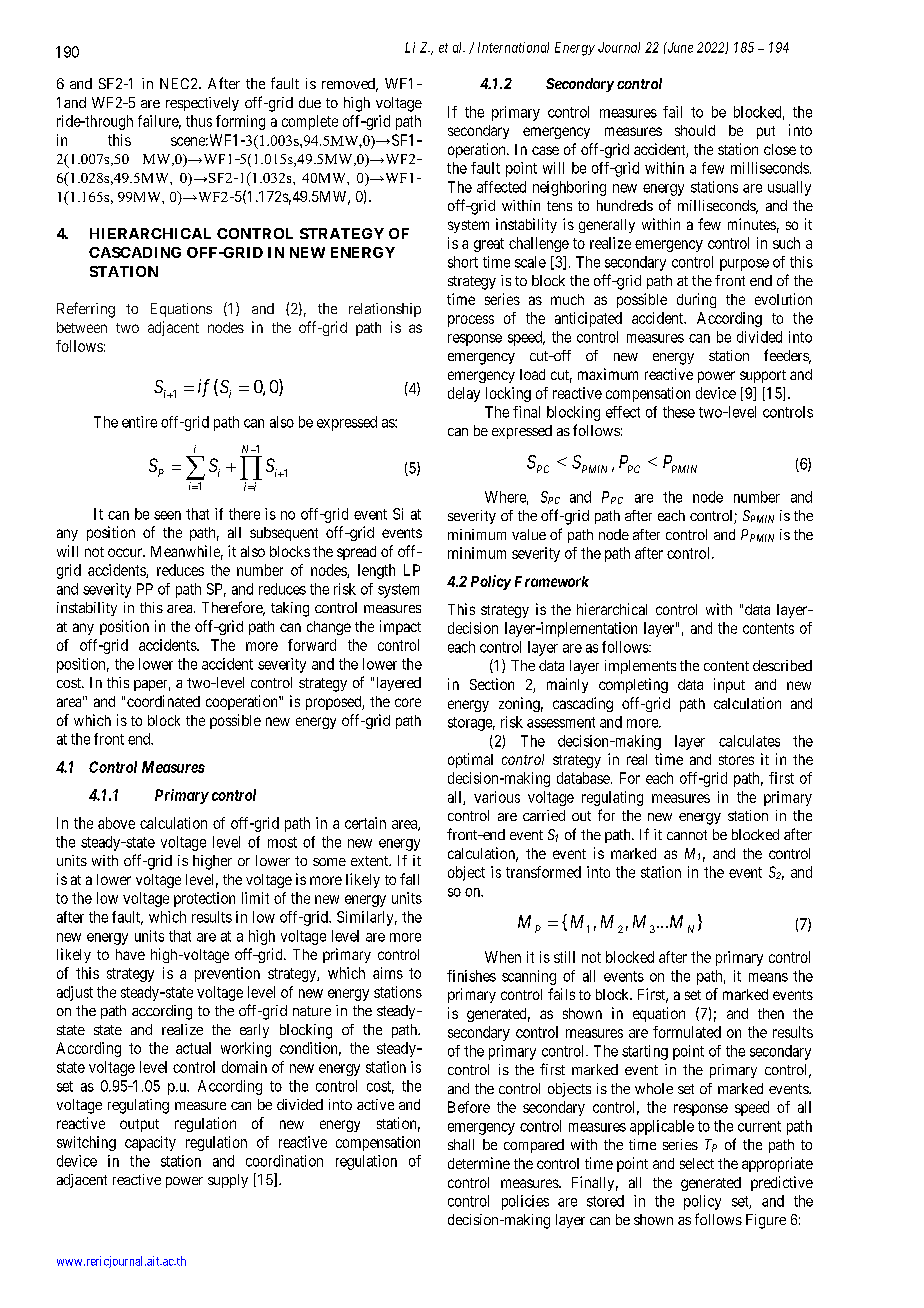 The image size is (924, 1308). I want to click on International, so click(513, 47).
